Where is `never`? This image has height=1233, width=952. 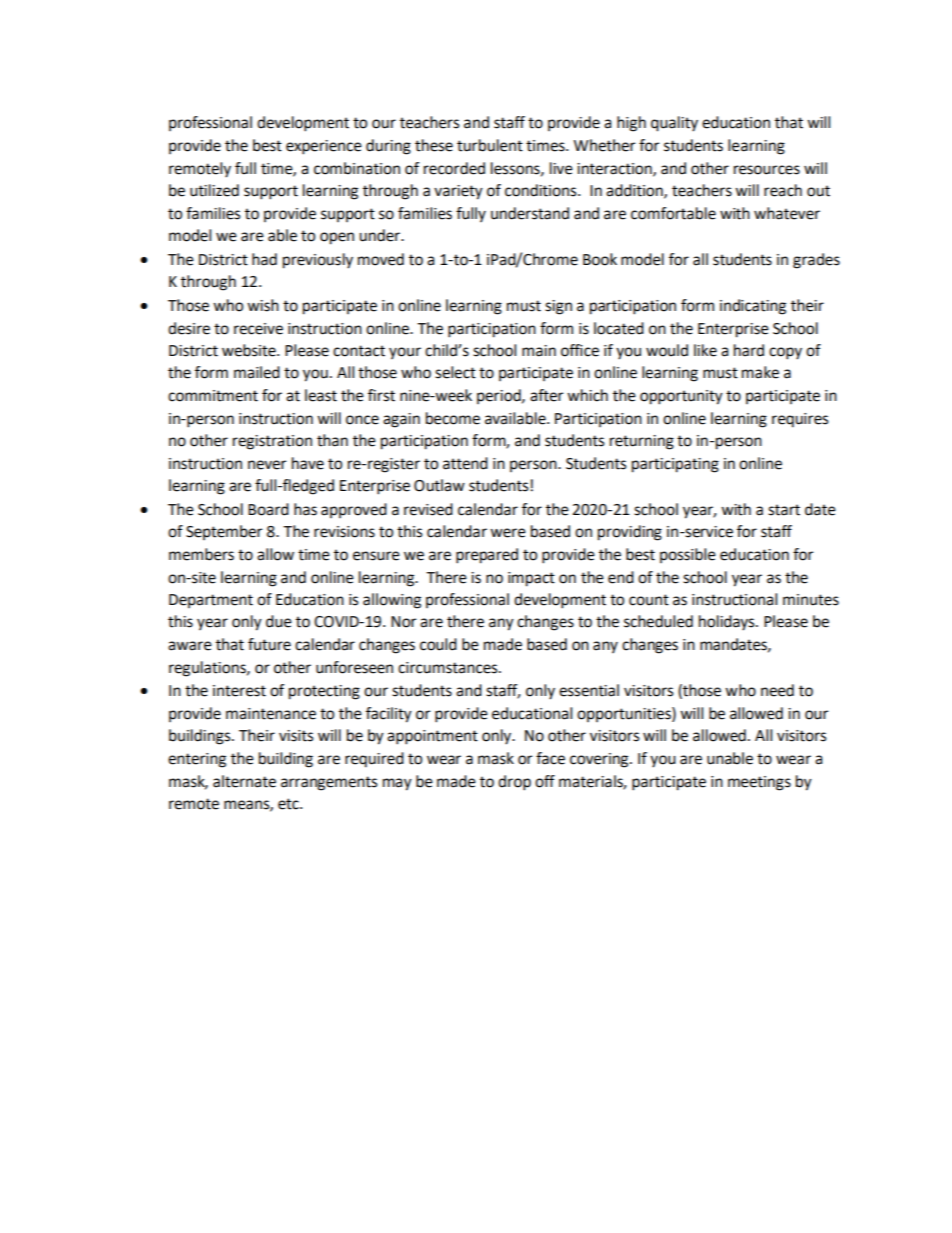
never is located at coordinates (267, 465).
